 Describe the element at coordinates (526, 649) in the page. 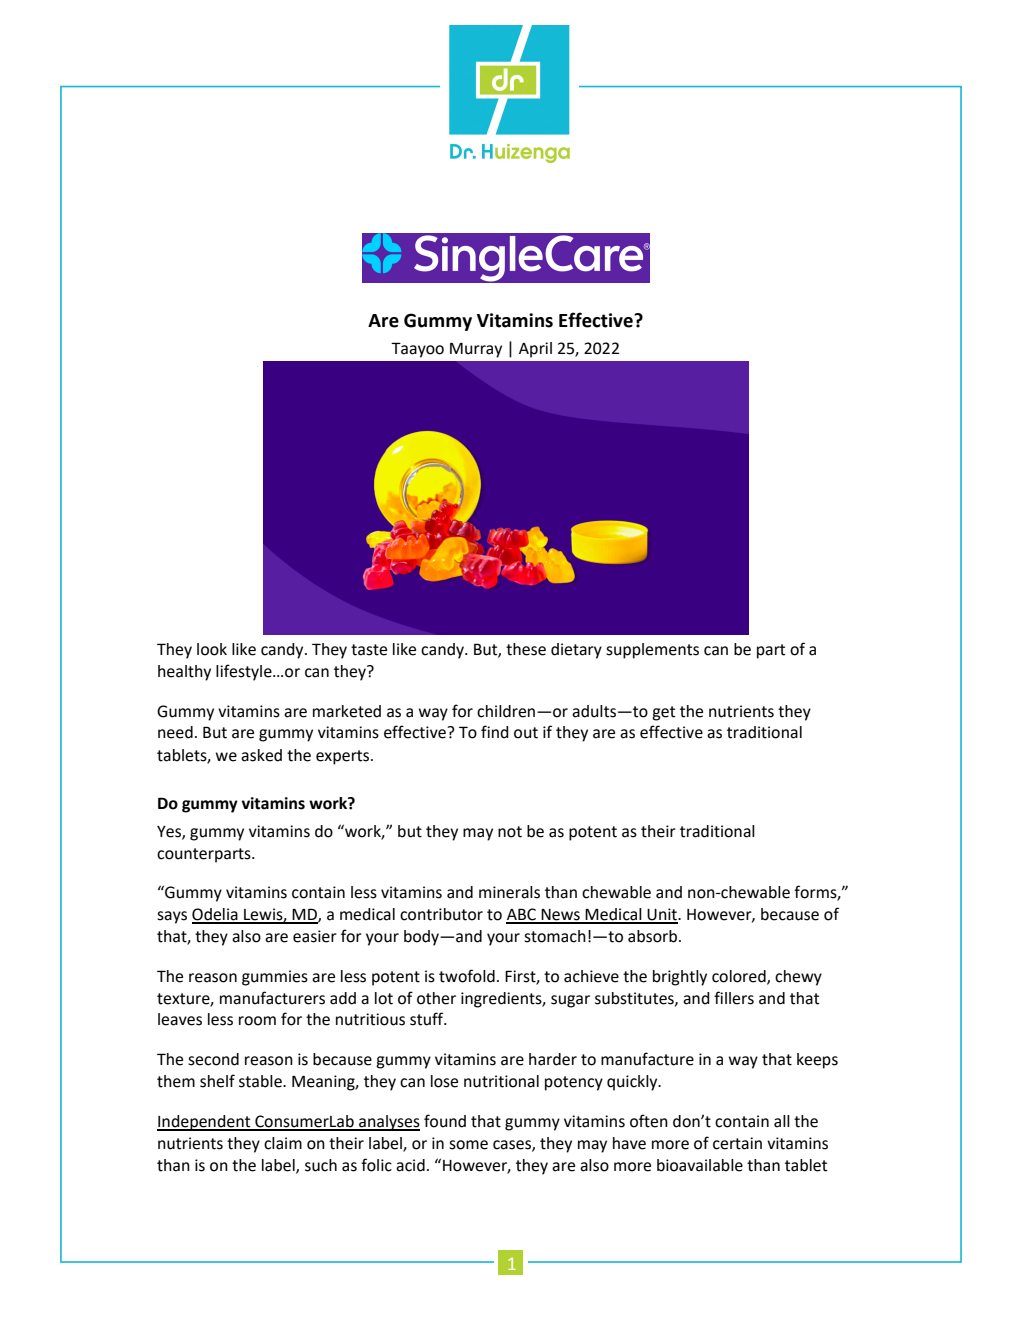

I see `these` at that location.
